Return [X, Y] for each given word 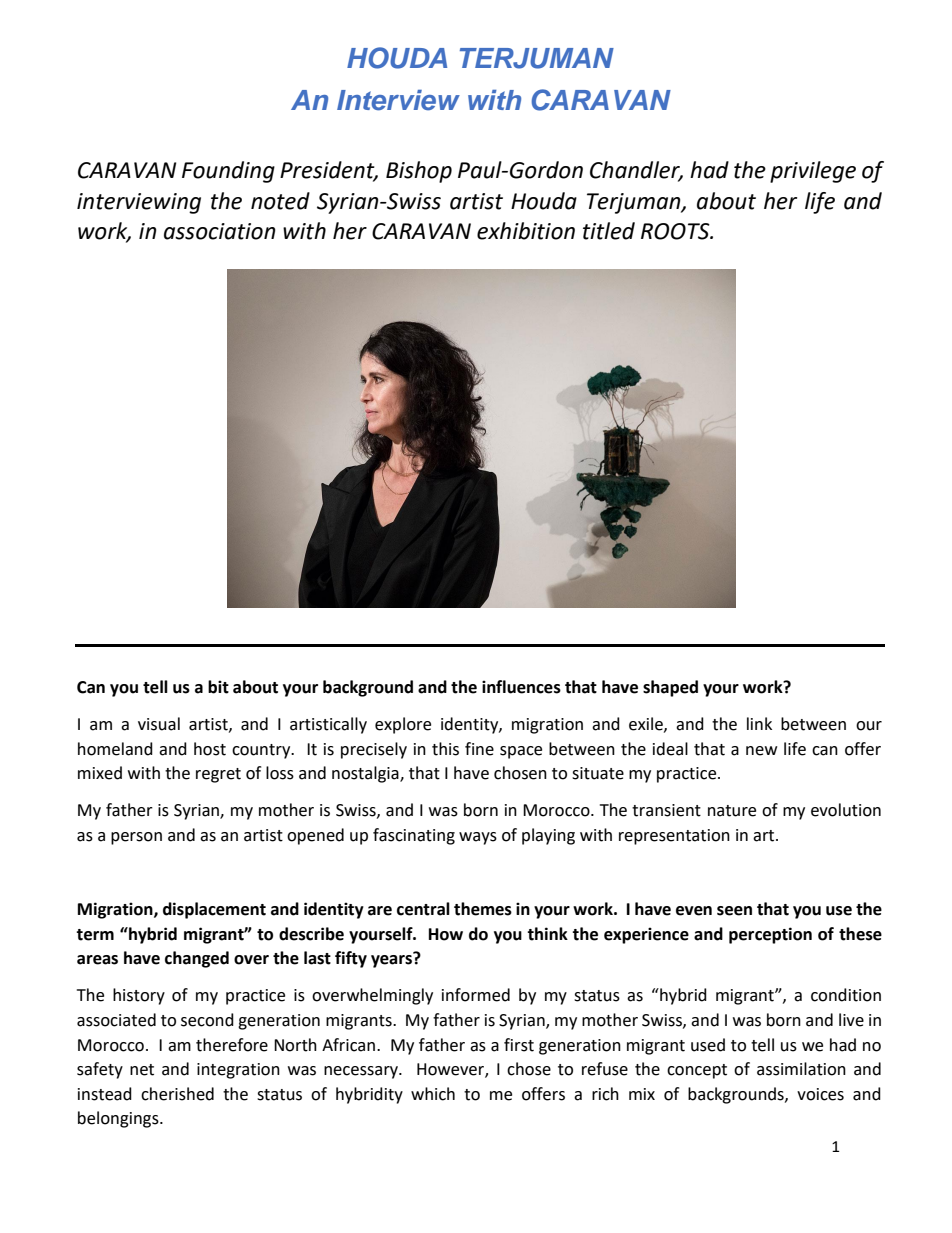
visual [159, 724]
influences [521, 687]
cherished [177, 1094]
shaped [670, 688]
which [433, 1094]
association [220, 231]
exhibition [526, 231]
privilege [813, 172]
